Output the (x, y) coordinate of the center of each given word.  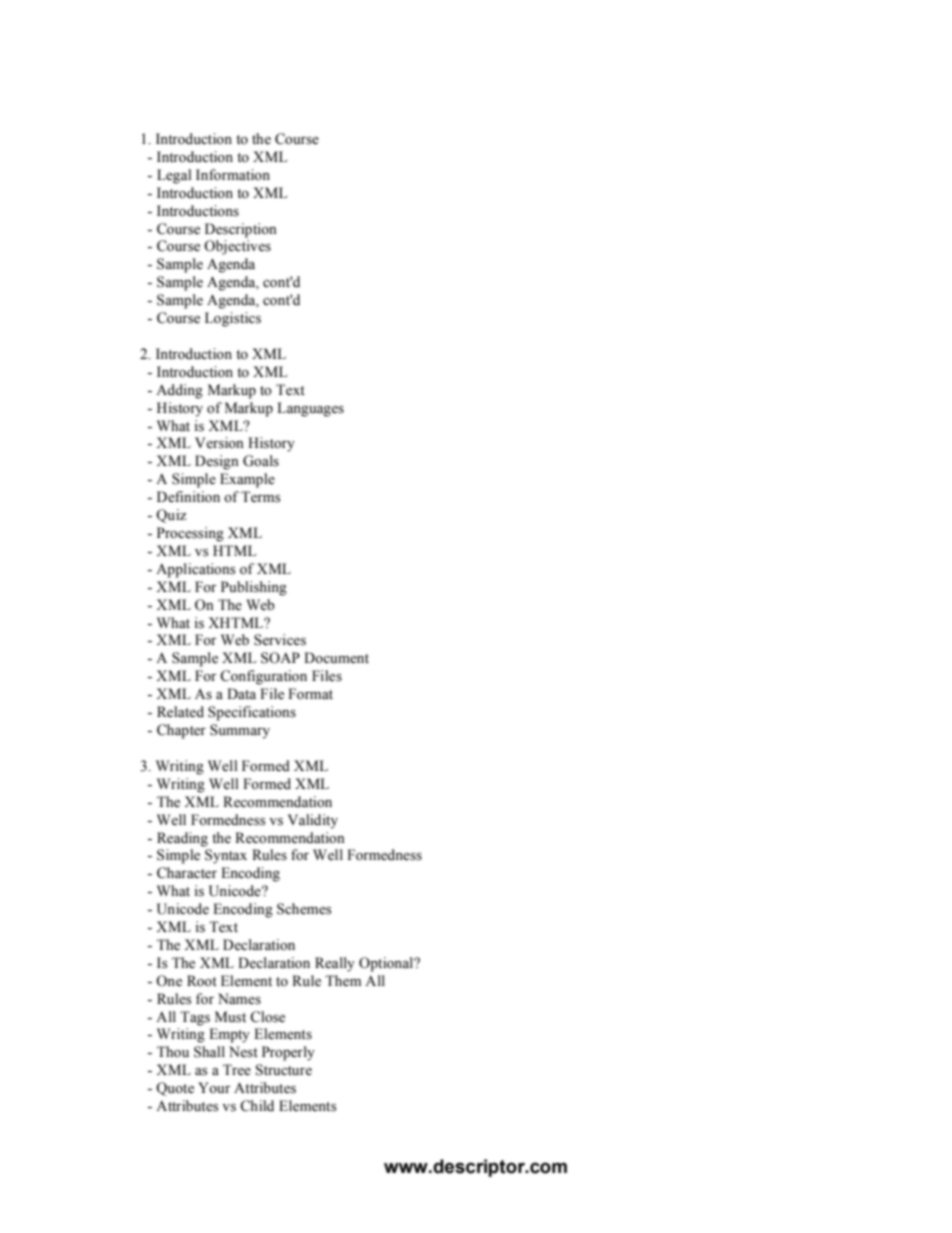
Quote (175, 1089)
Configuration (263, 677)
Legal (174, 176)
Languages (310, 409)
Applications (195, 570)
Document (336, 658)
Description (241, 230)
